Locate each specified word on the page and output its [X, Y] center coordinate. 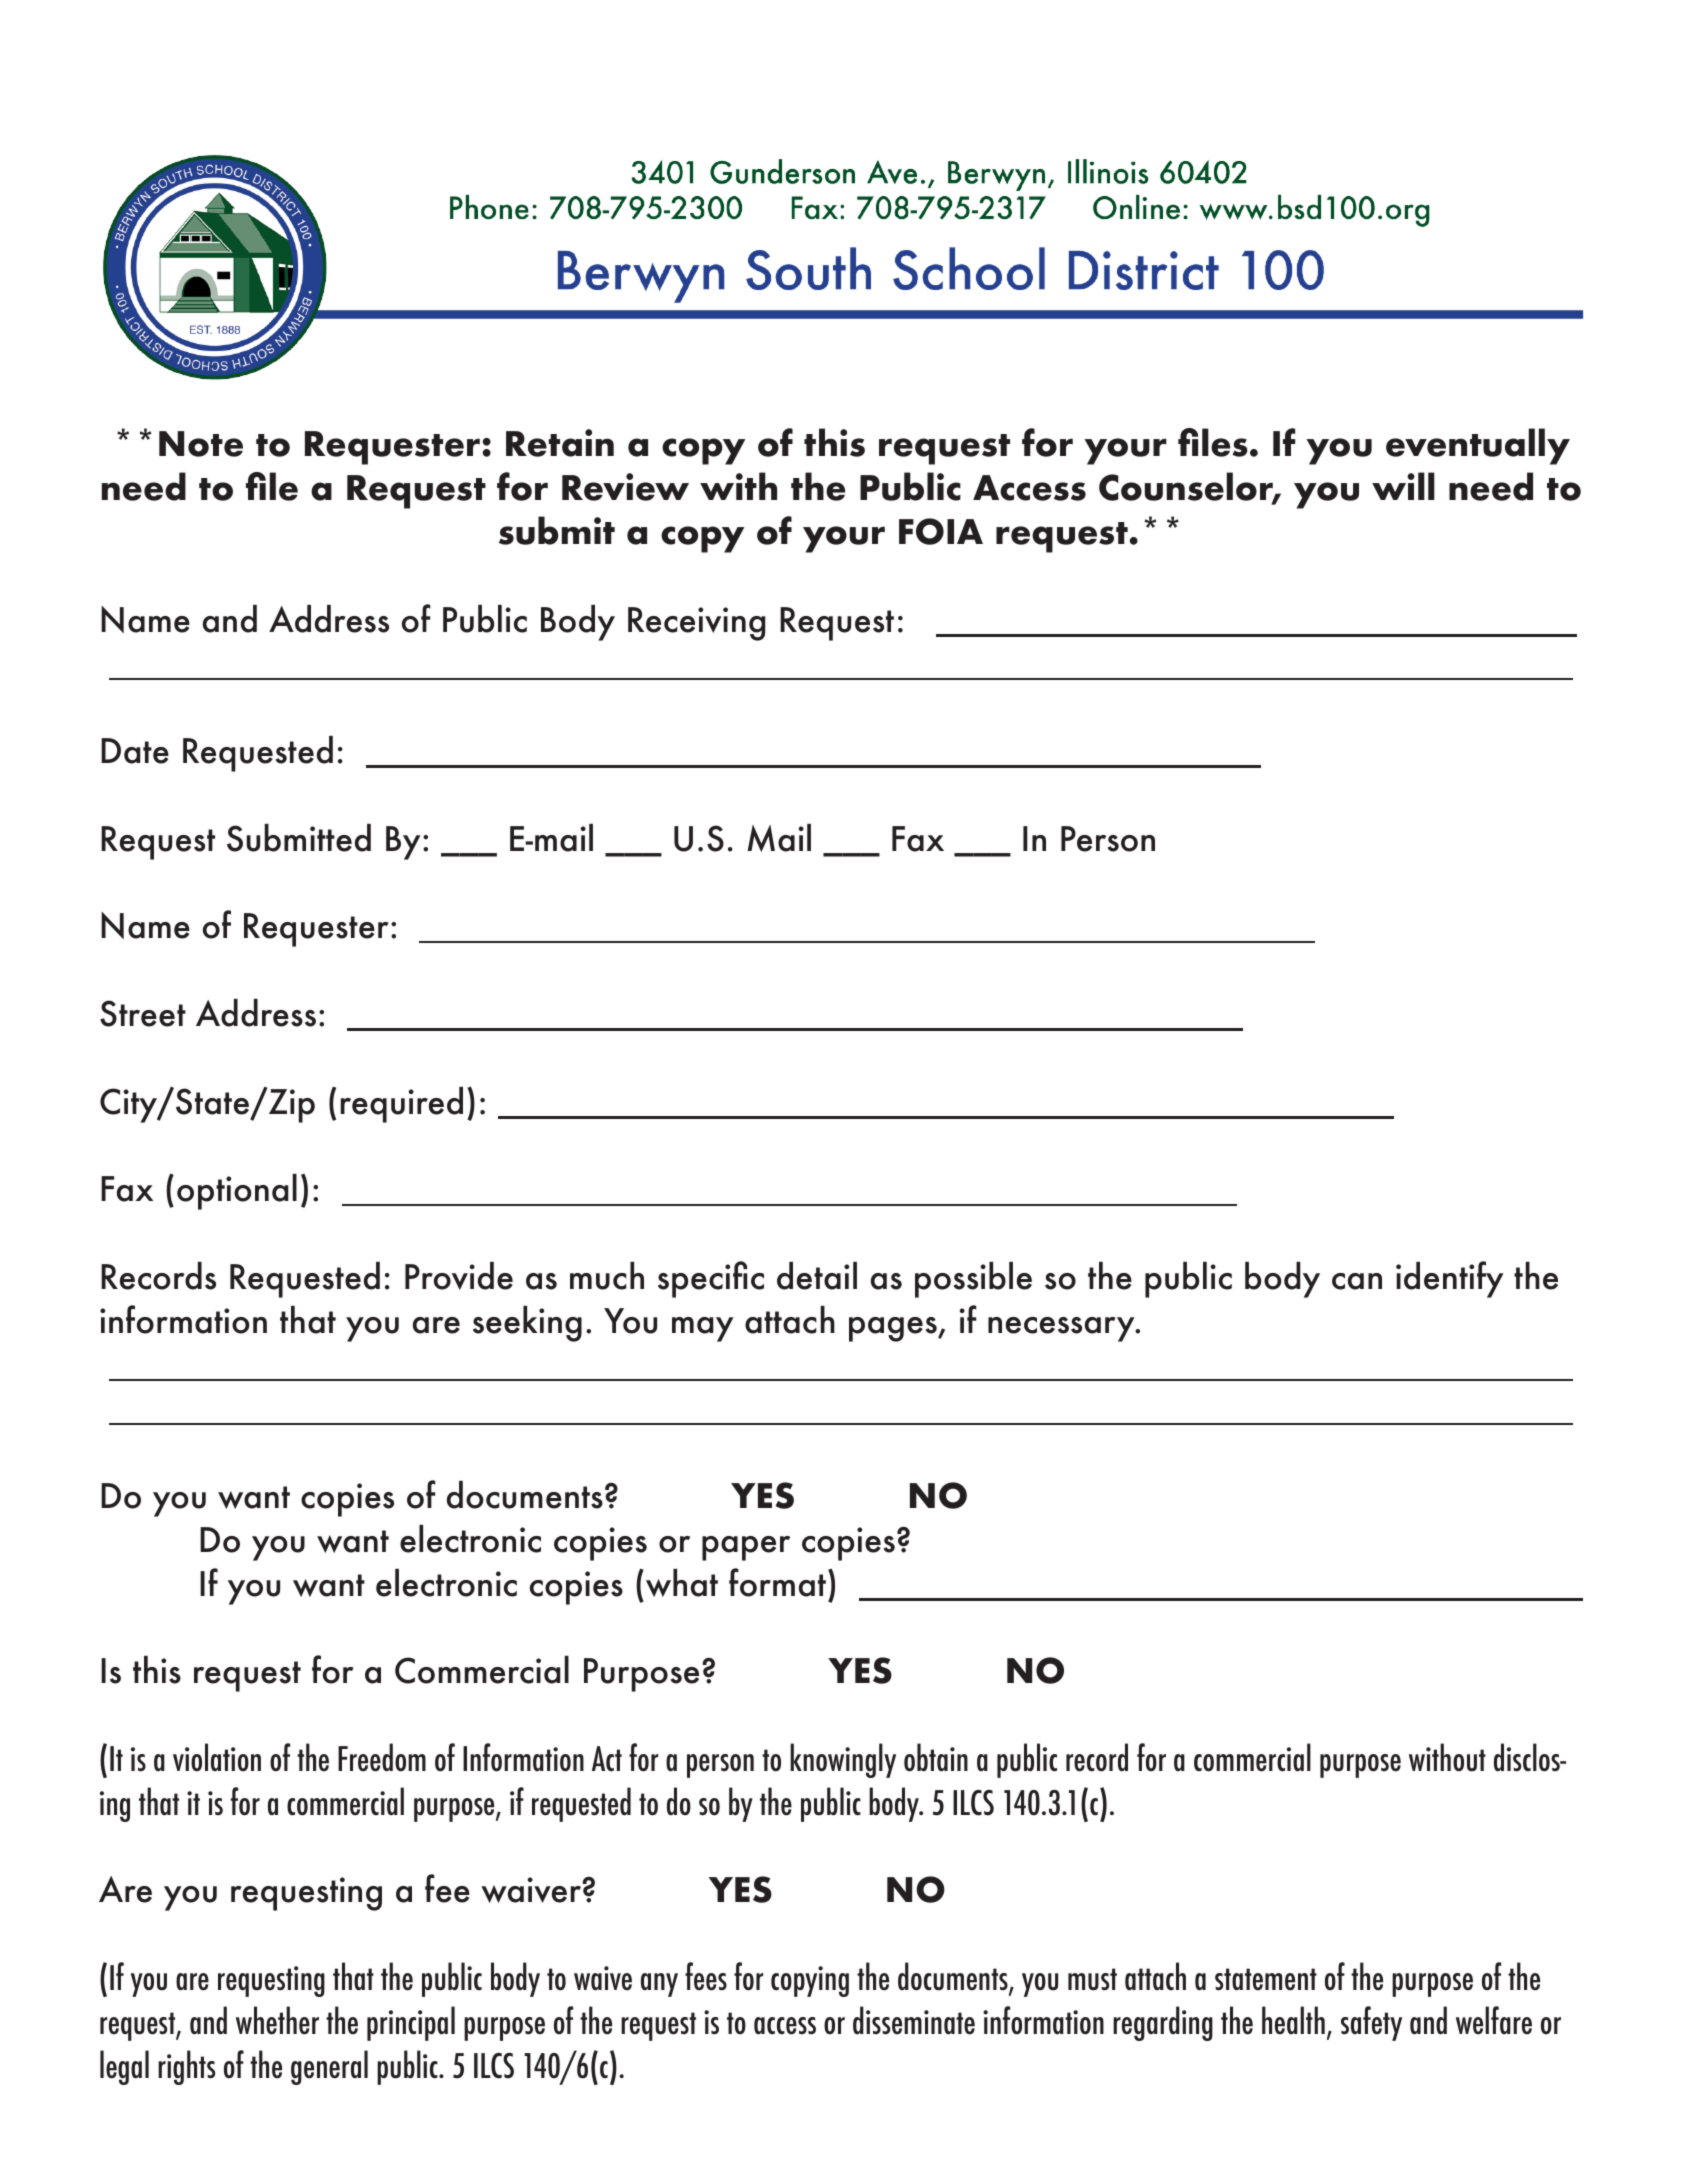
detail [817, 1276]
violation [217, 1757]
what [682, 1583]
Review [625, 487]
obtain [936, 1757]
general [329, 2067]
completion [750, 679]
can [1357, 1281]
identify [1449, 1279]
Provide [459, 1276]
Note [201, 444]
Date [135, 751]
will [1403, 486]
